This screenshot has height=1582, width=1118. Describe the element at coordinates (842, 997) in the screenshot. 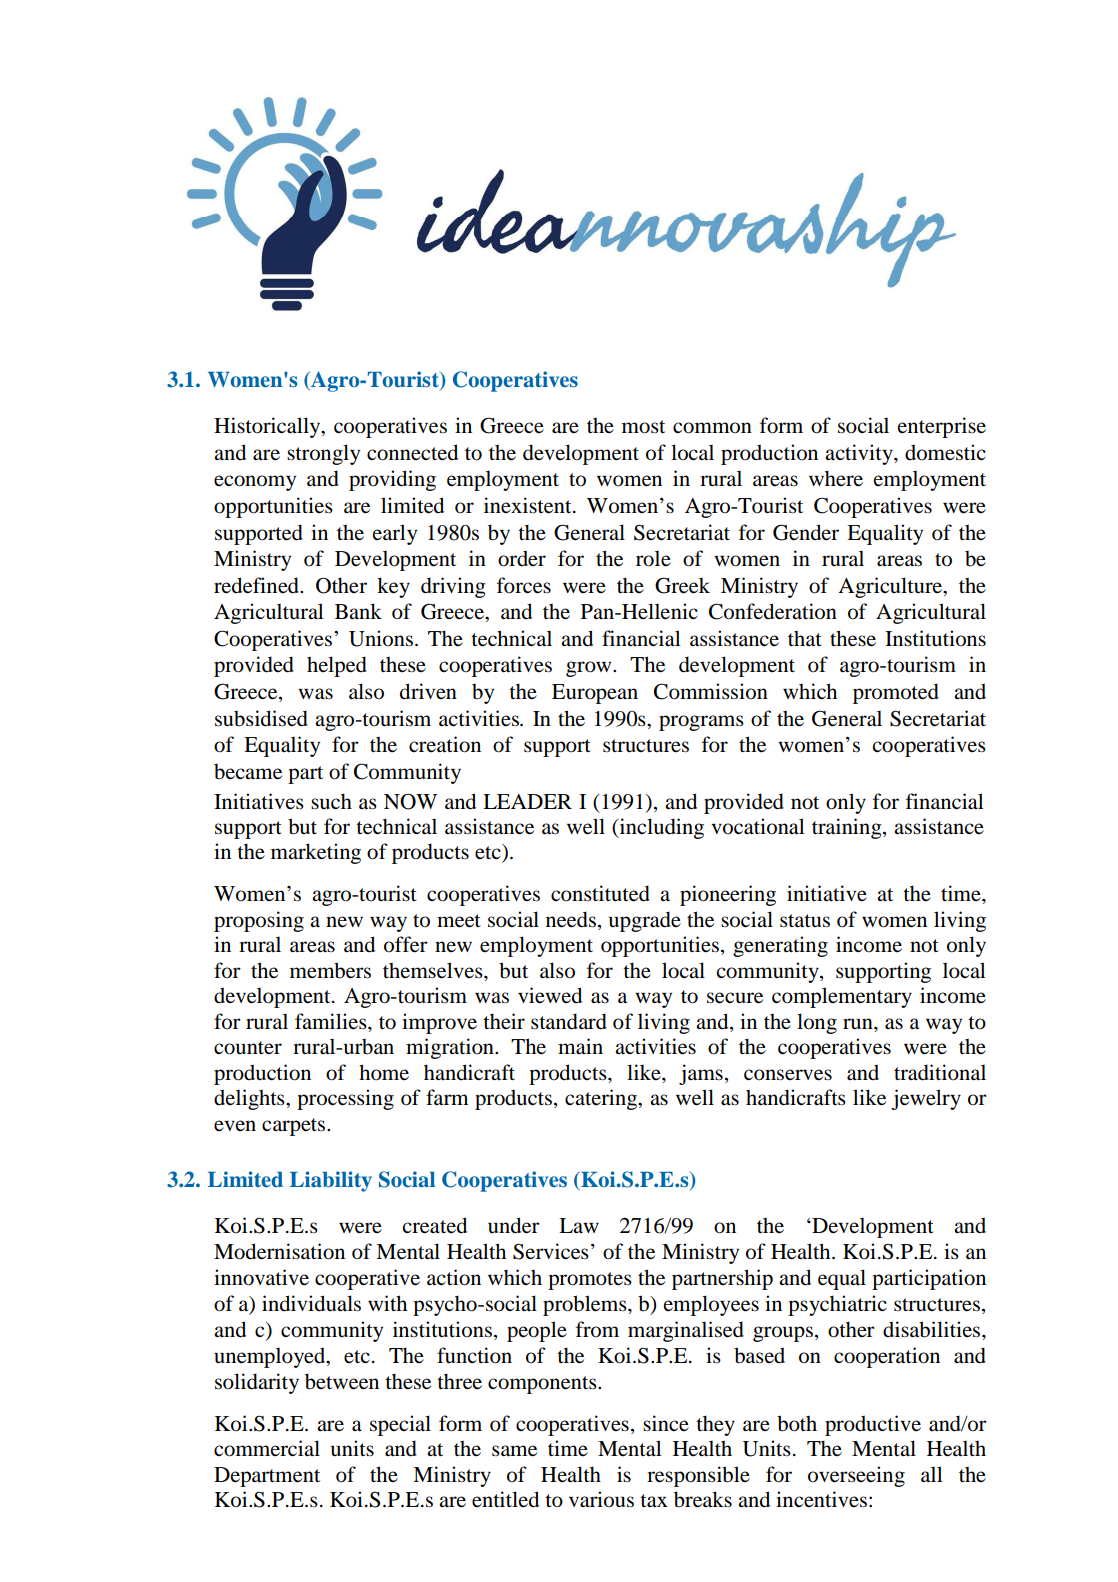

I see `complementary` at that location.
